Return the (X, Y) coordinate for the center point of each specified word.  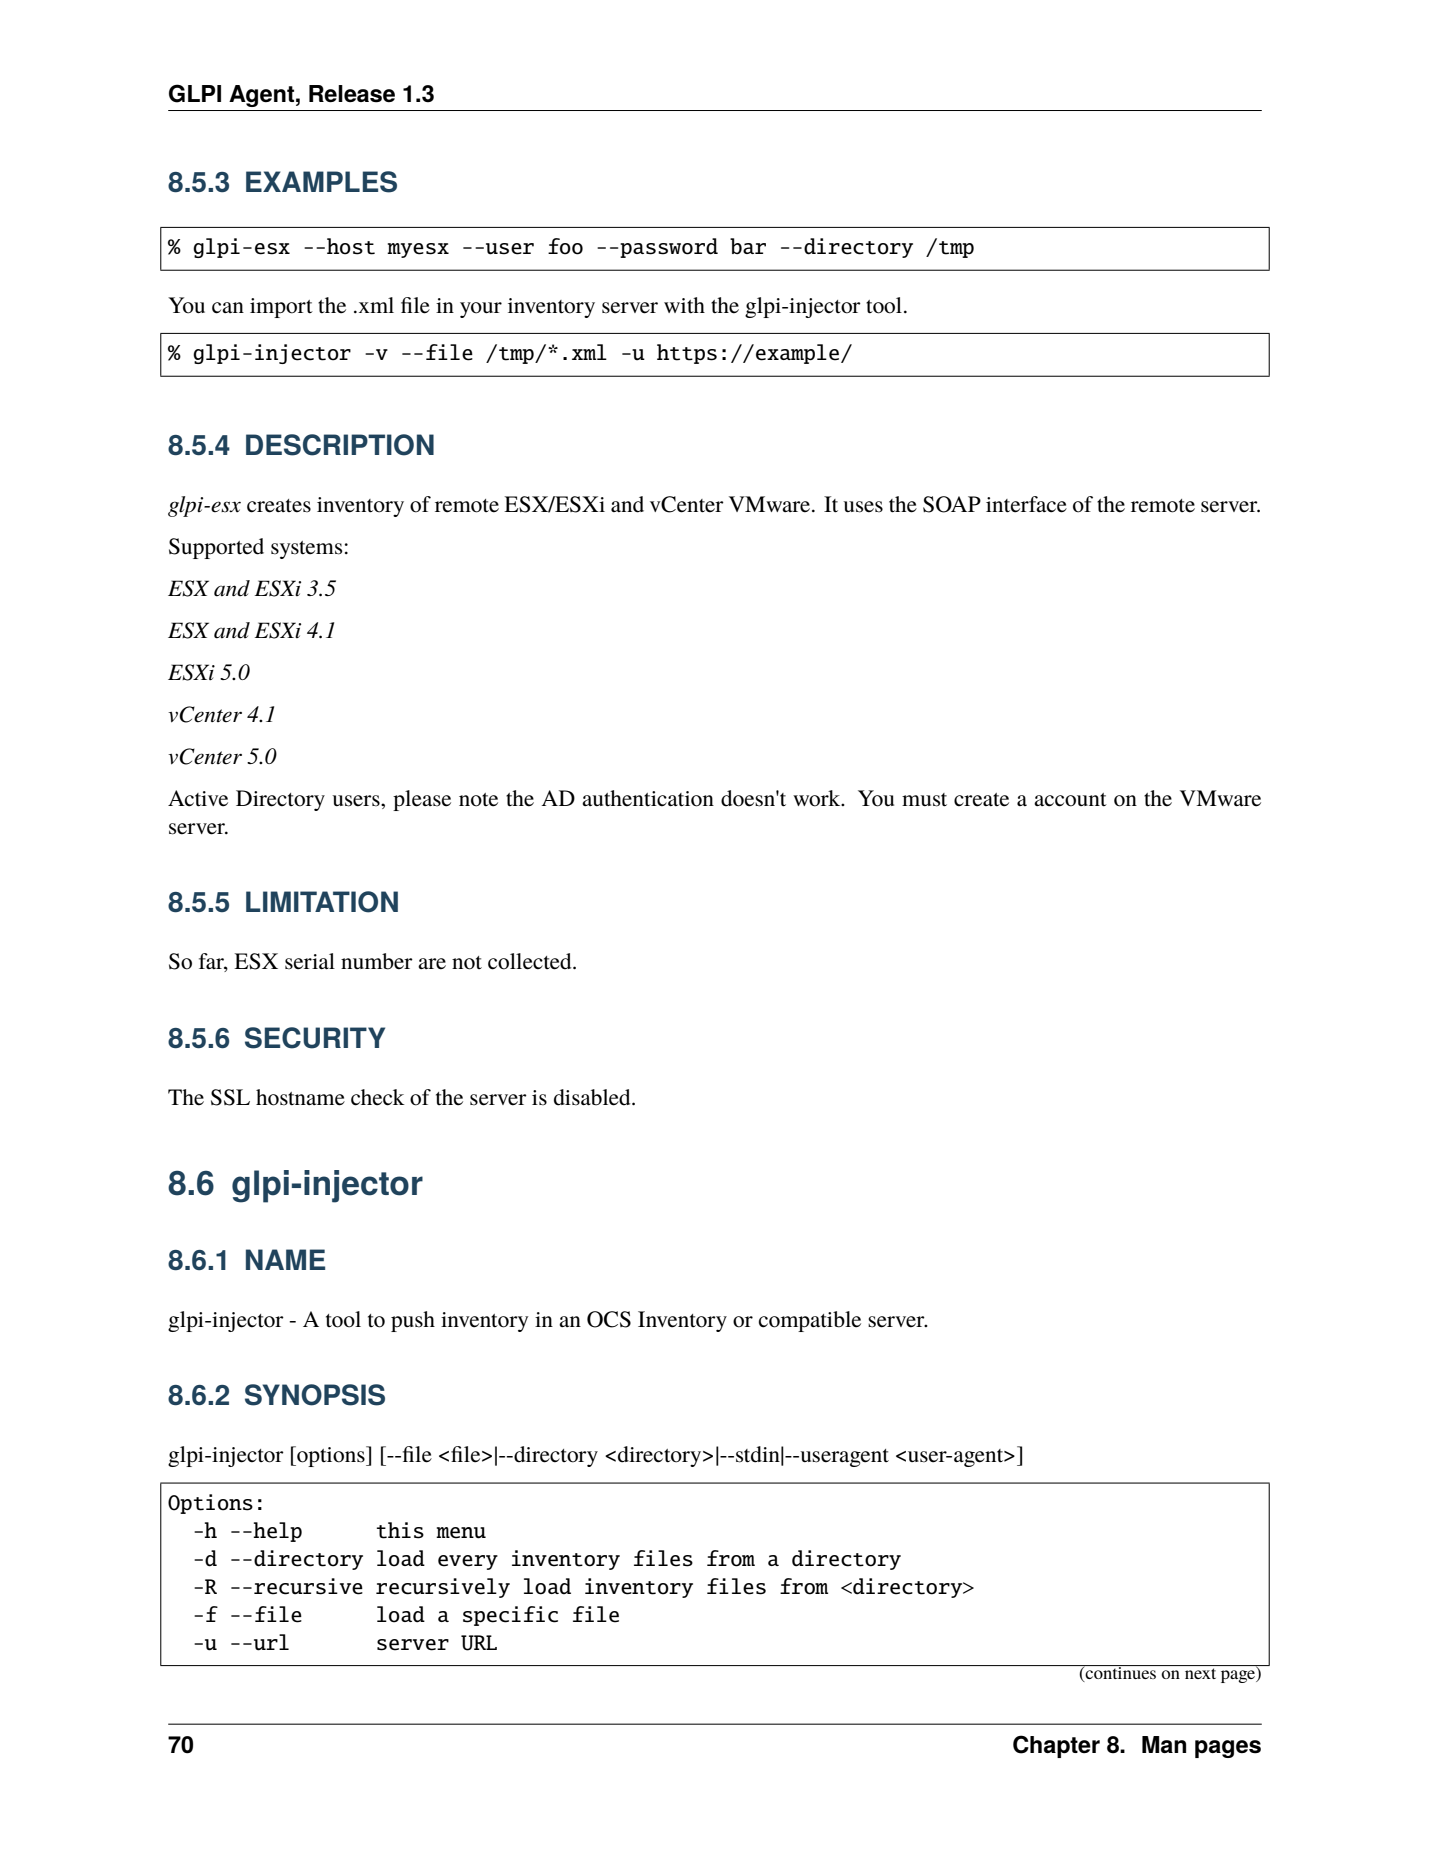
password (669, 248)
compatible (810, 1321)
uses (863, 507)
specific (510, 1616)
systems (306, 550)
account (1070, 800)
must (924, 800)
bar (748, 246)
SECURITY (315, 1038)
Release (352, 94)
